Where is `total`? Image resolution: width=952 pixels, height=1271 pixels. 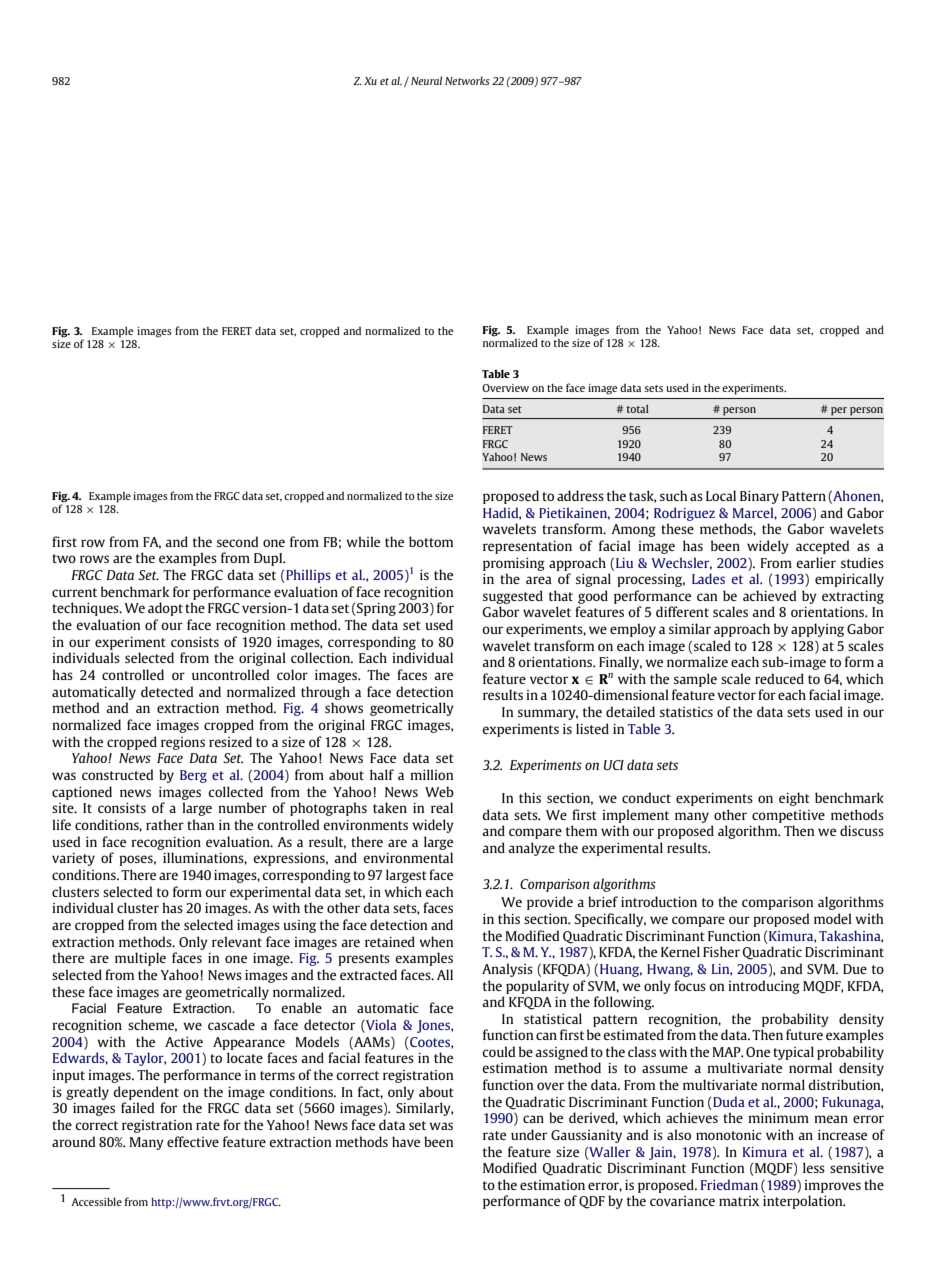
total is located at coordinates (637, 409).
